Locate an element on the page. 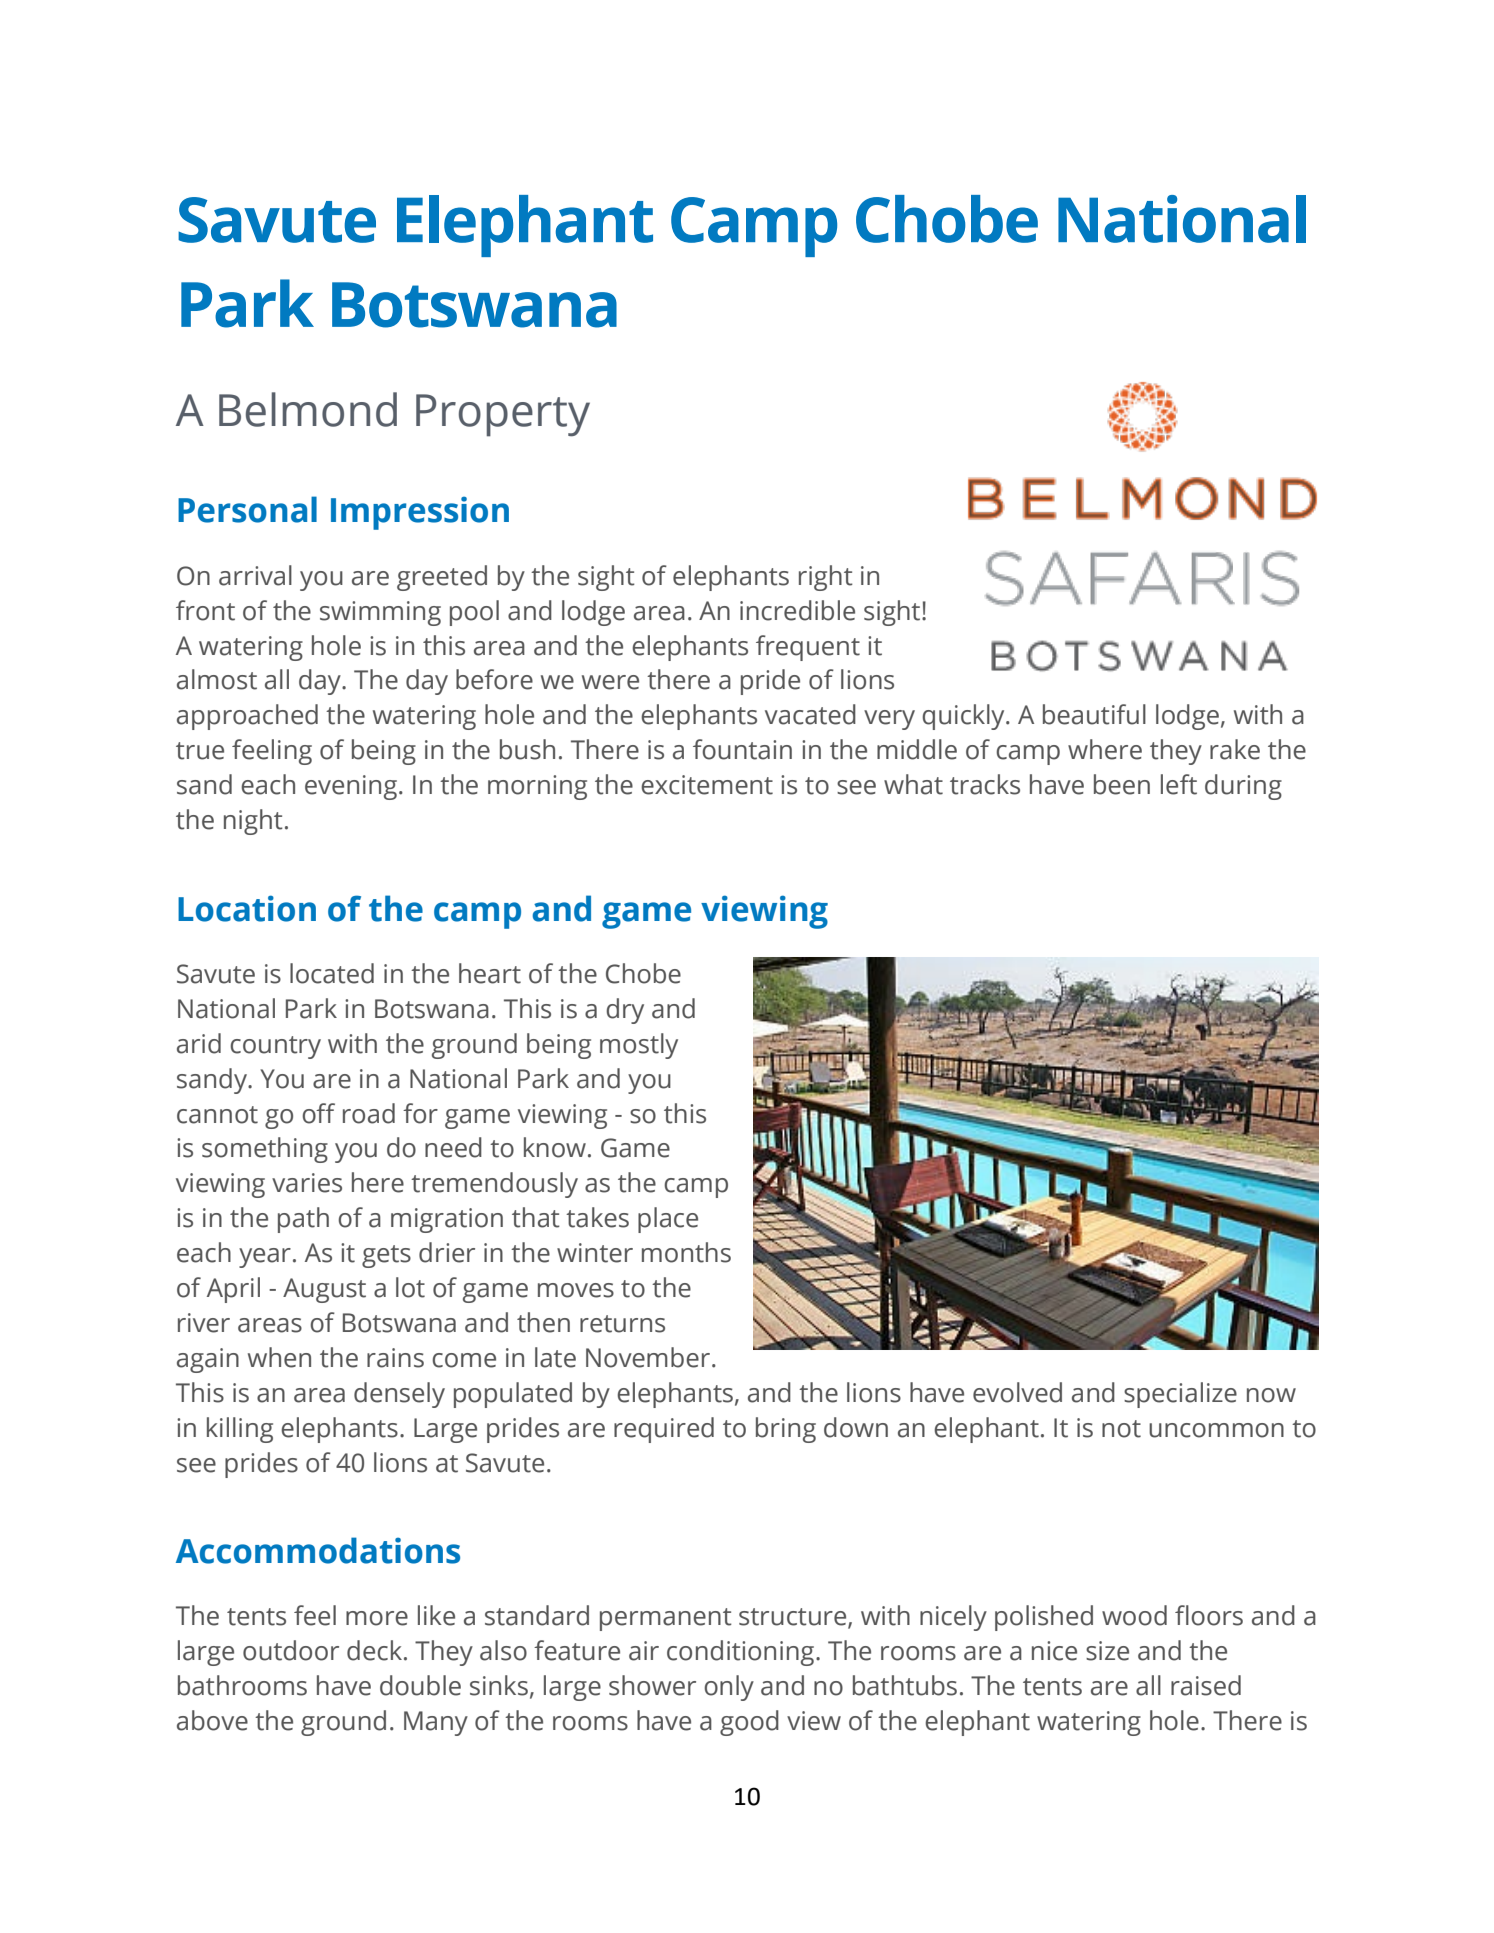 The width and height of the document is (1494, 1933). place is located at coordinates (668, 1220).
